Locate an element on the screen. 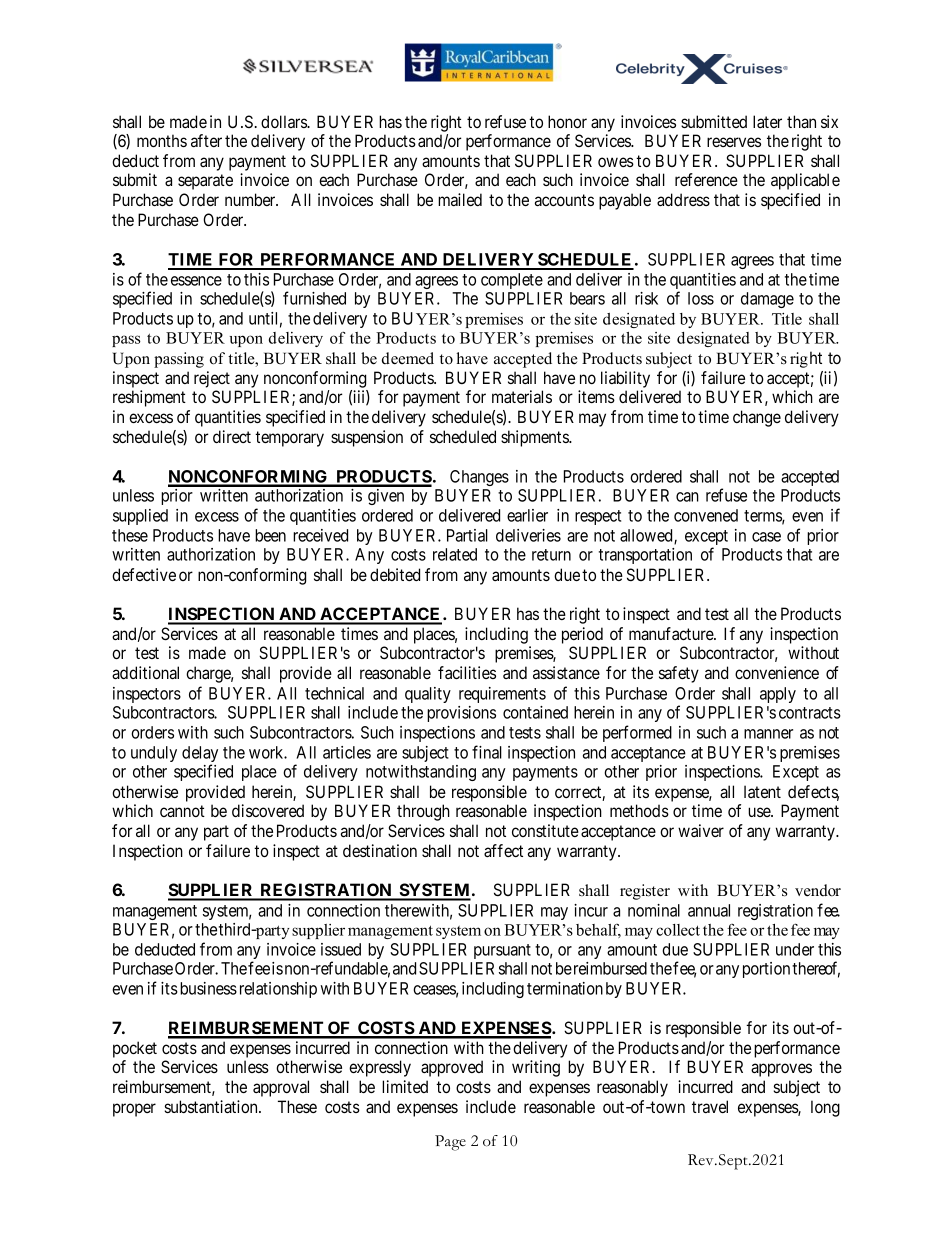 The image size is (952, 1233). substantiation is located at coordinates (212, 1106).
